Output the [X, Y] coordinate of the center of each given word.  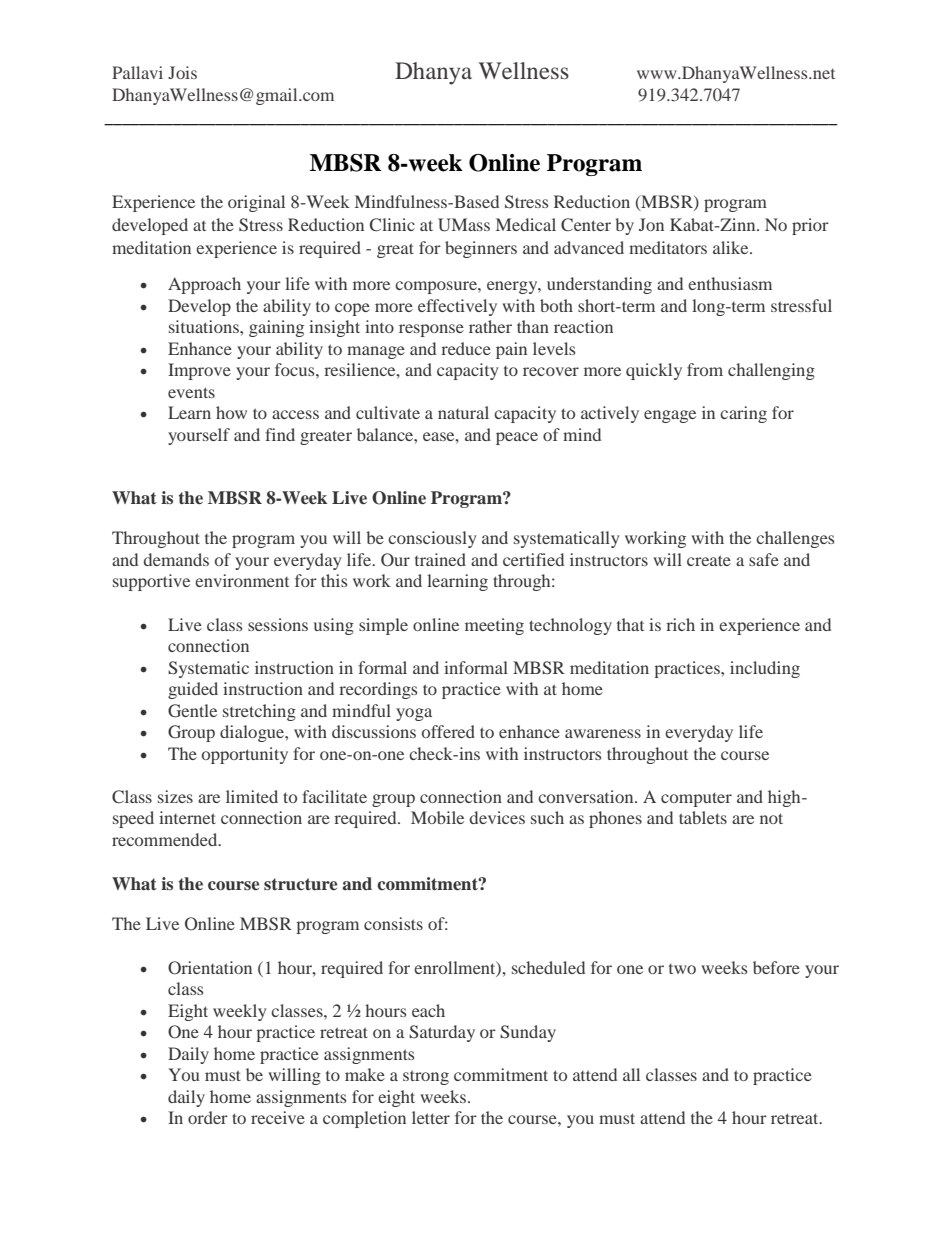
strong [426, 1077]
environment [242, 580]
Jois [182, 72]
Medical [526, 224]
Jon [651, 224]
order [208, 1117]
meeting [494, 626]
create [709, 560]
